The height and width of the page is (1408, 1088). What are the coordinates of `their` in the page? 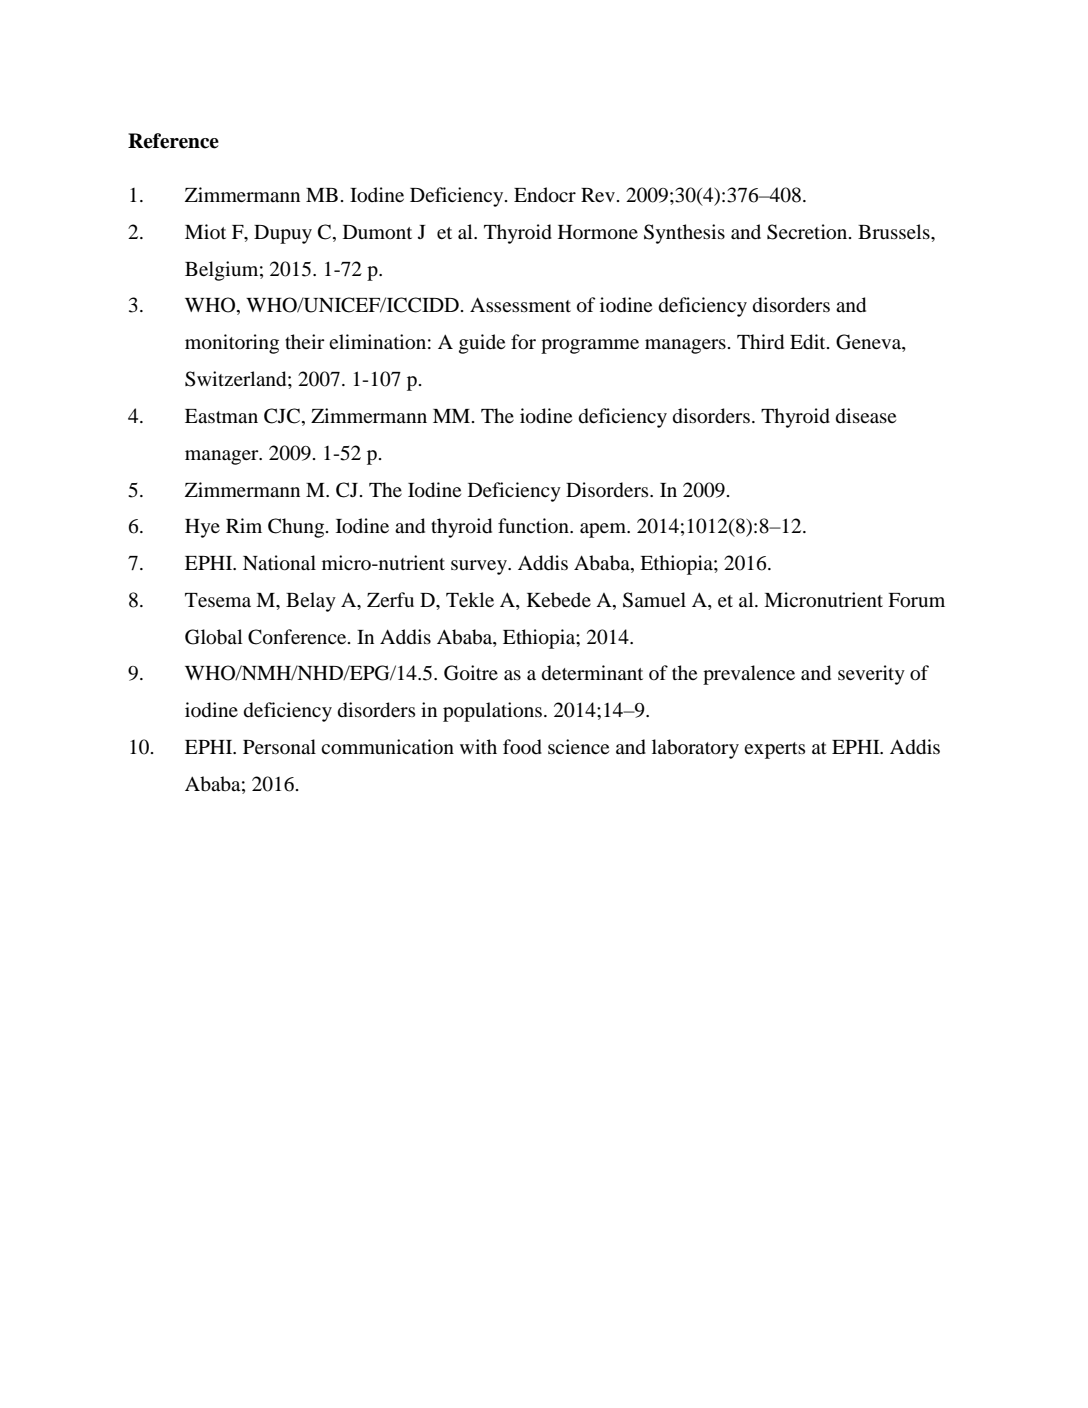 It's located at (305, 341).
